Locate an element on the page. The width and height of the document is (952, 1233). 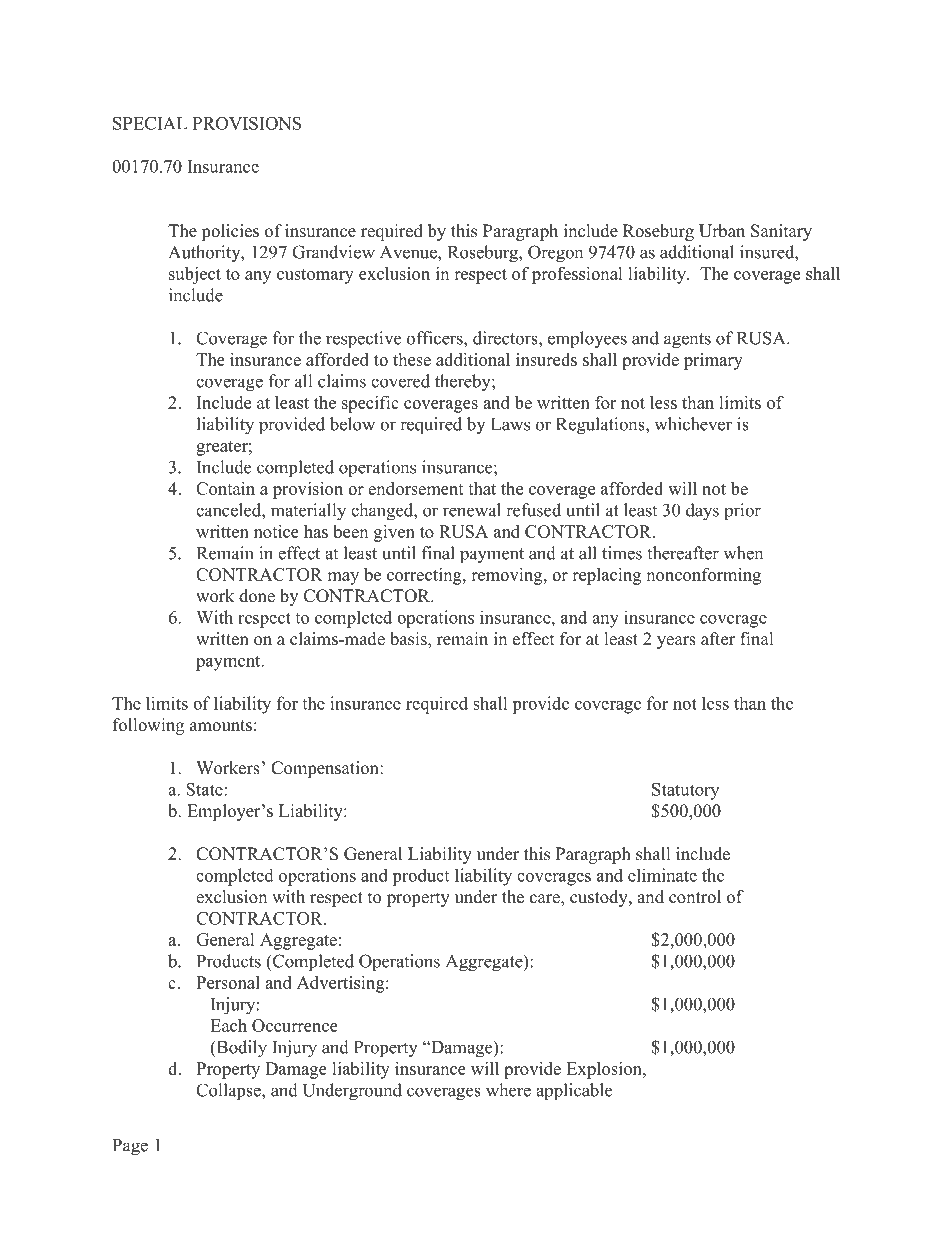
custody is located at coordinates (600, 898).
